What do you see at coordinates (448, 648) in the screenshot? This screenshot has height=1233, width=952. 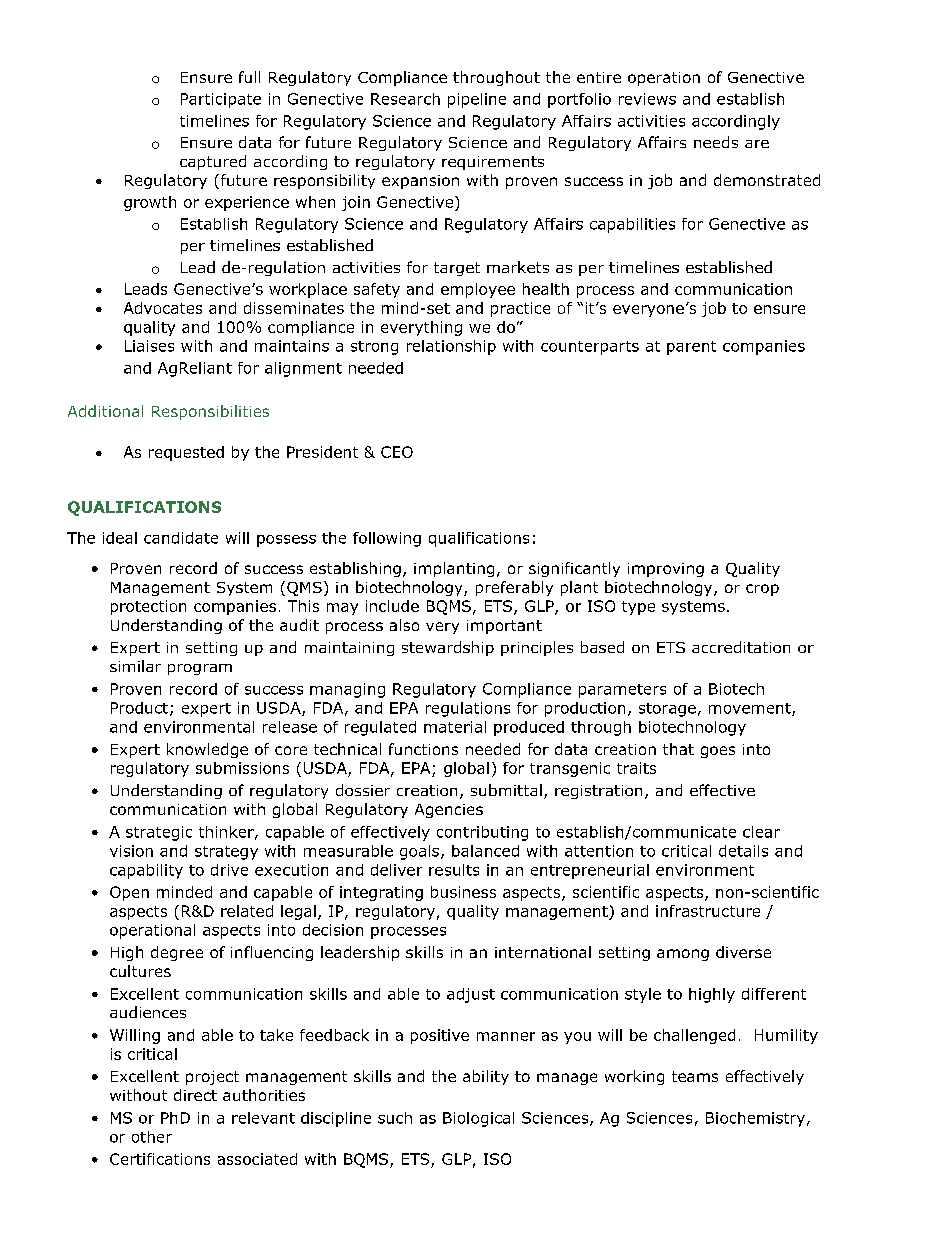 I see `stewardship` at bounding box center [448, 648].
